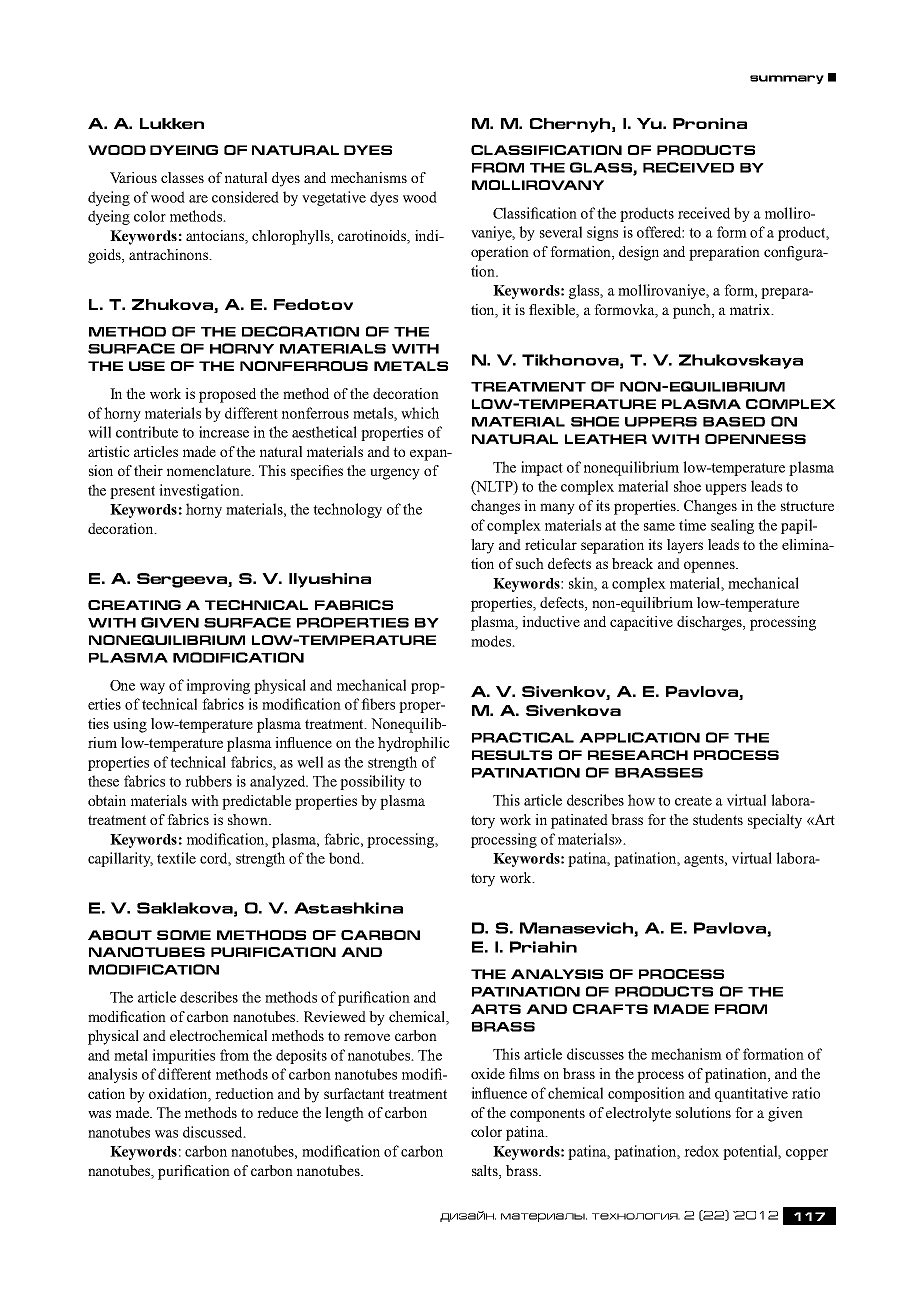 The image size is (924, 1308). Describe the element at coordinates (334, 198) in the screenshot. I see `vegetative` at that location.
